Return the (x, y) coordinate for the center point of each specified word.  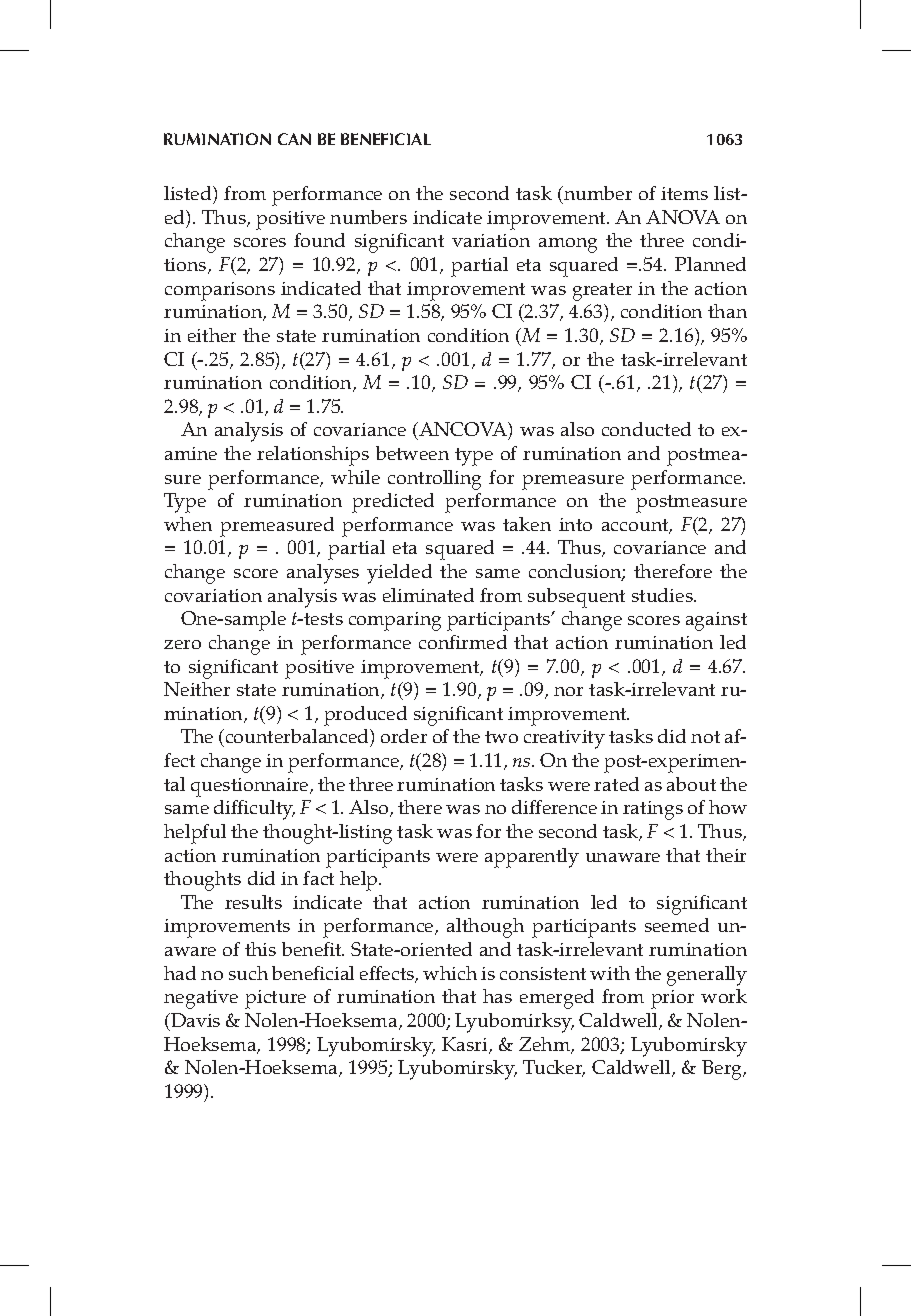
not (705, 737)
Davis (194, 1020)
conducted (646, 429)
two (501, 737)
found (319, 240)
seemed (677, 925)
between (412, 453)
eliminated (428, 595)
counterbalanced (297, 738)
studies (663, 595)
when (188, 524)
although (485, 928)
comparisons (220, 291)
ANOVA (683, 217)
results (253, 902)
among (568, 245)
